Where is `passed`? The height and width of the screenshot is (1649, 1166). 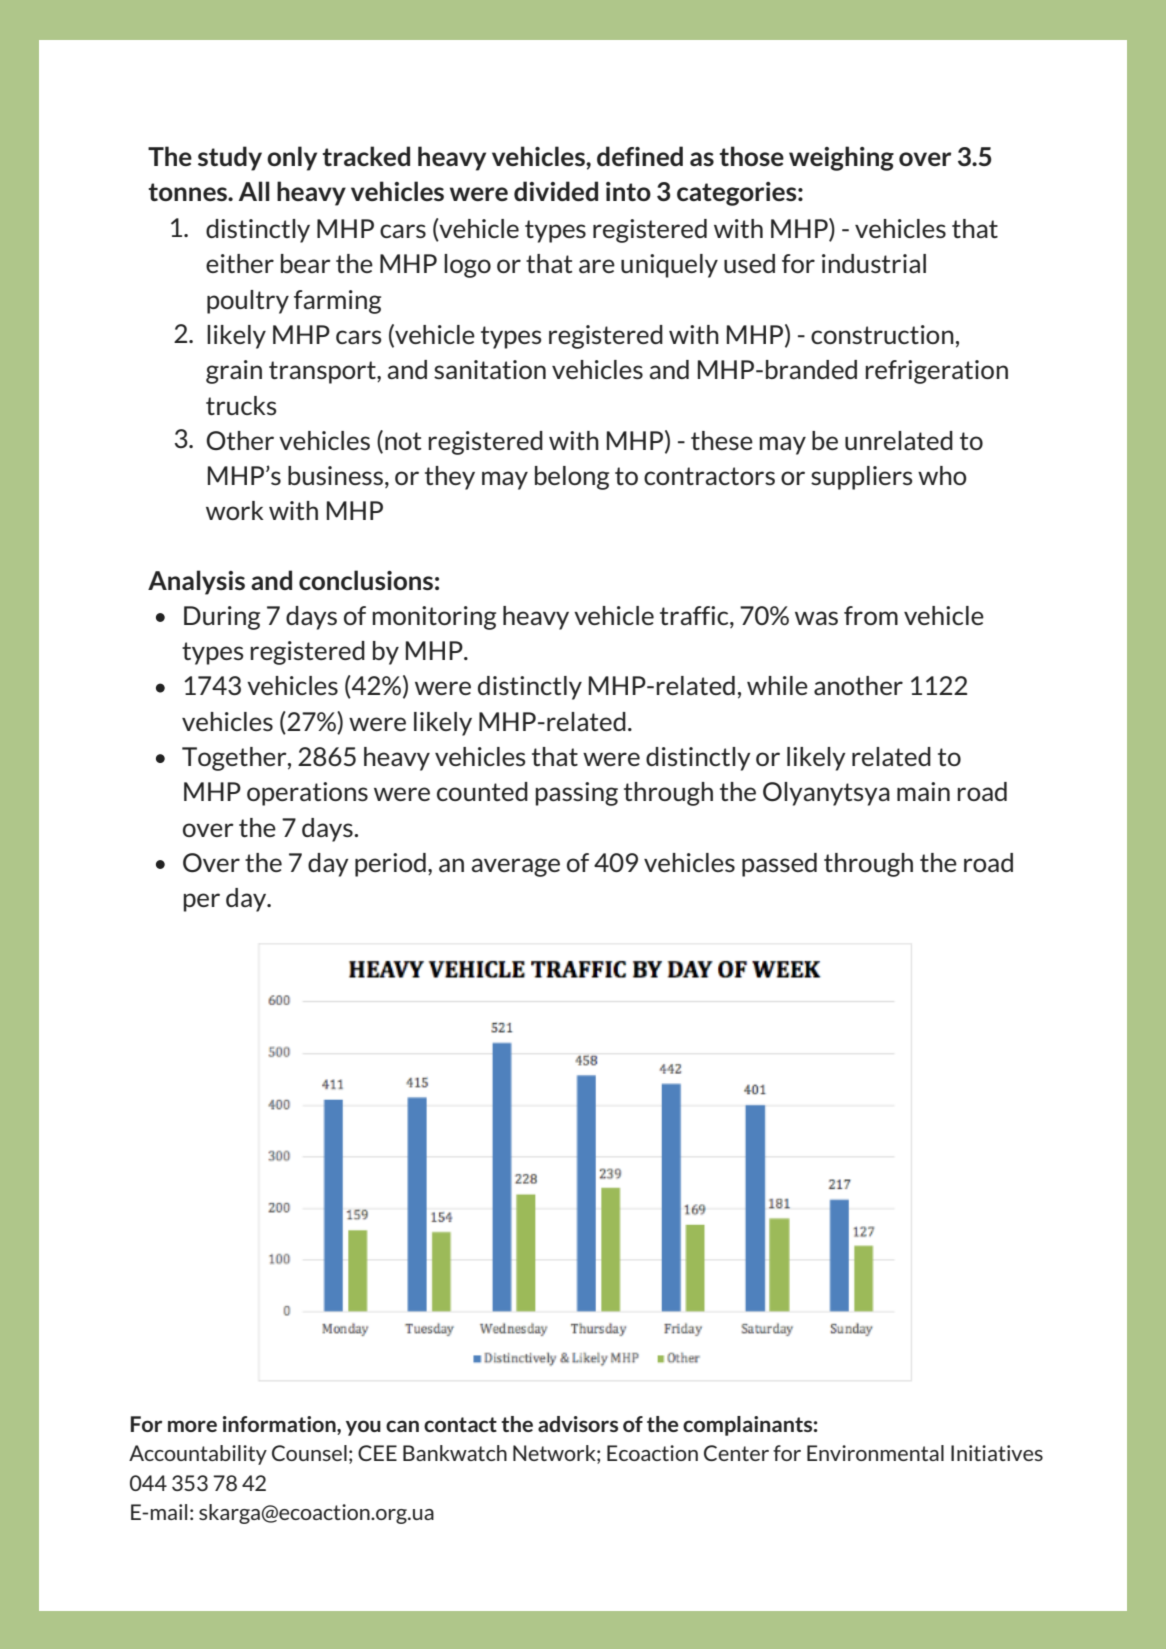
passed is located at coordinates (779, 865).
